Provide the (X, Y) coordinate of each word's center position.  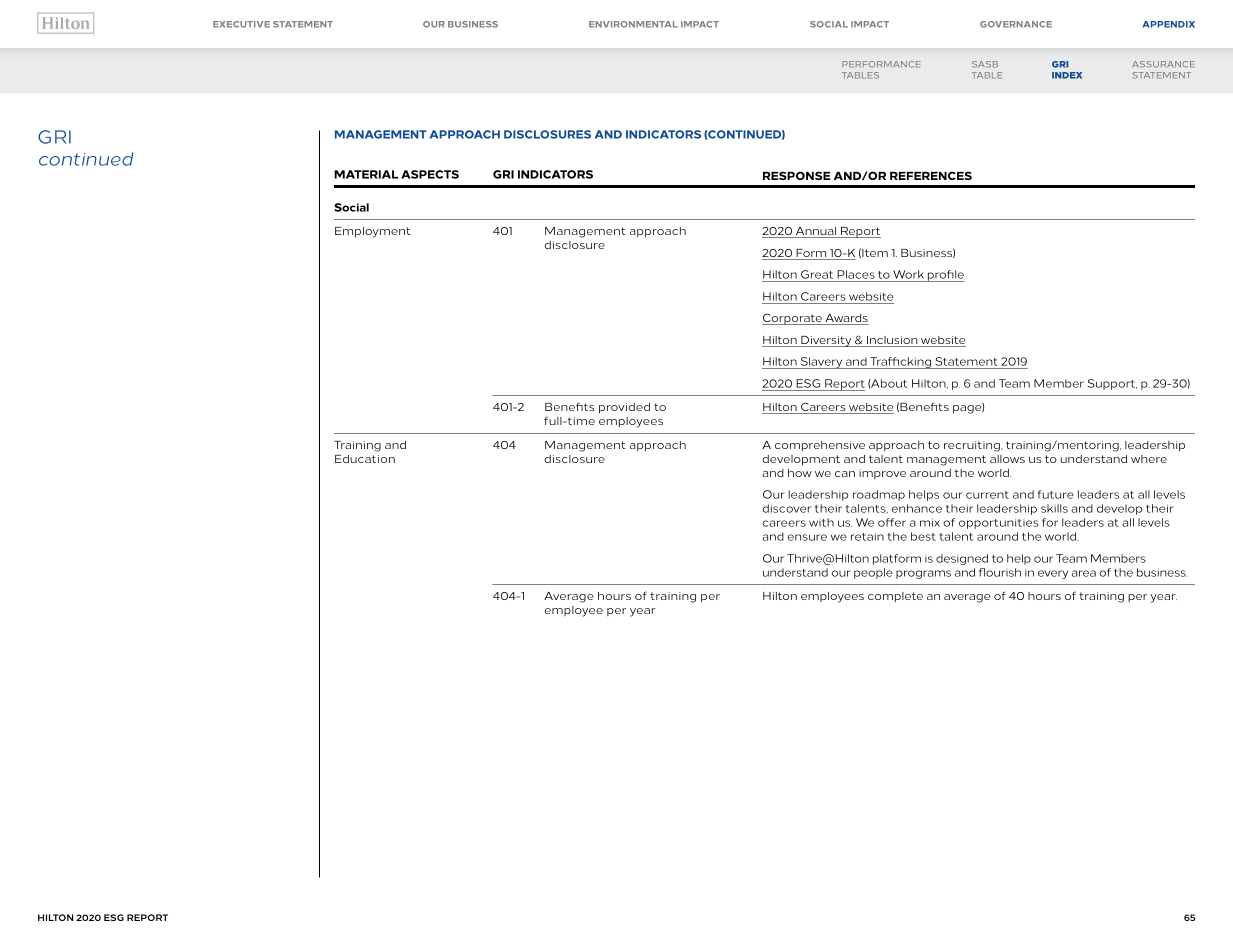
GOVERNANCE (1016, 24)
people (873, 573)
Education (365, 459)
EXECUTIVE (241, 24)
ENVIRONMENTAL (633, 24)
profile (945, 276)
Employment (373, 232)
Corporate (793, 319)
